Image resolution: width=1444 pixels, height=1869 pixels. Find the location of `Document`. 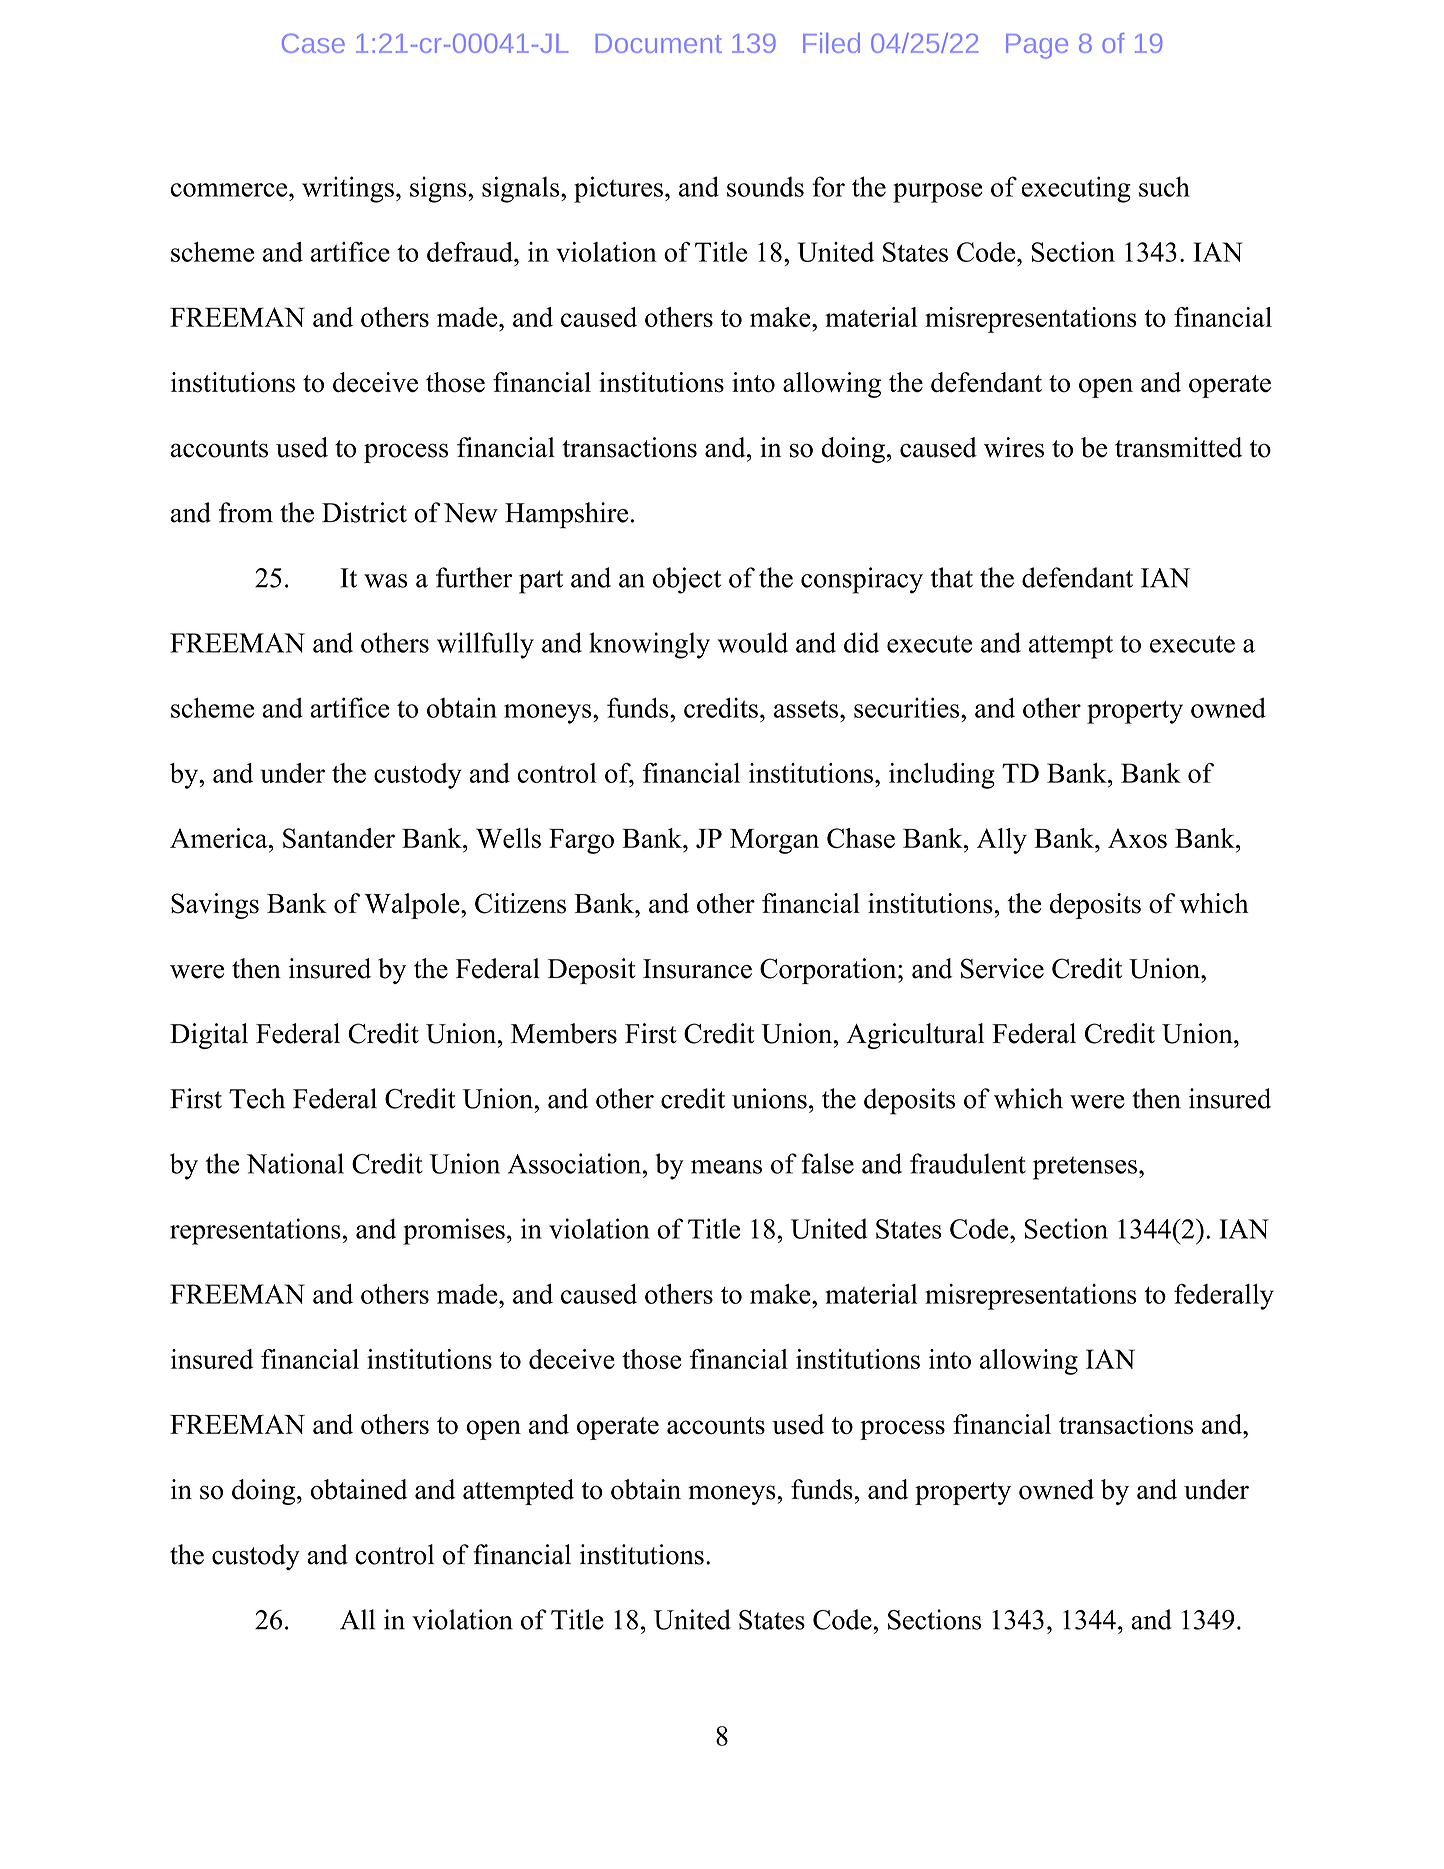

Document is located at coordinates (659, 43).
